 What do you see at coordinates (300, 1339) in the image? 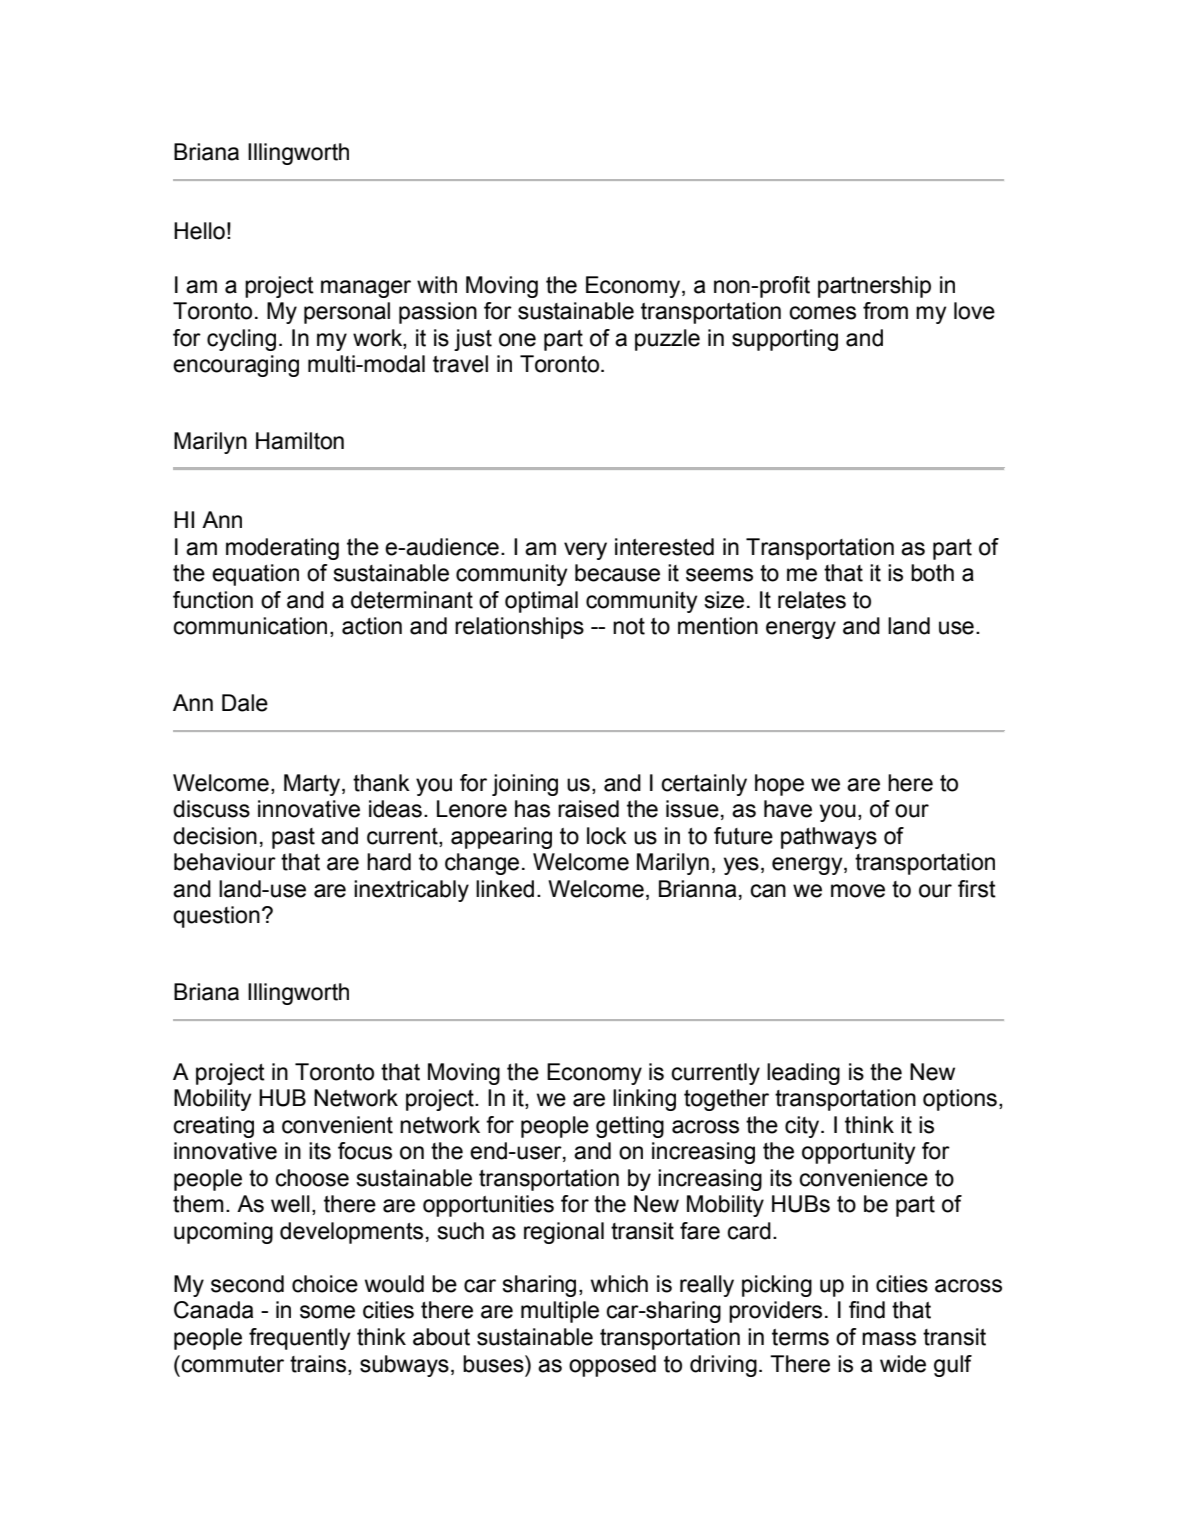
I see `frequently` at bounding box center [300, 1339].
